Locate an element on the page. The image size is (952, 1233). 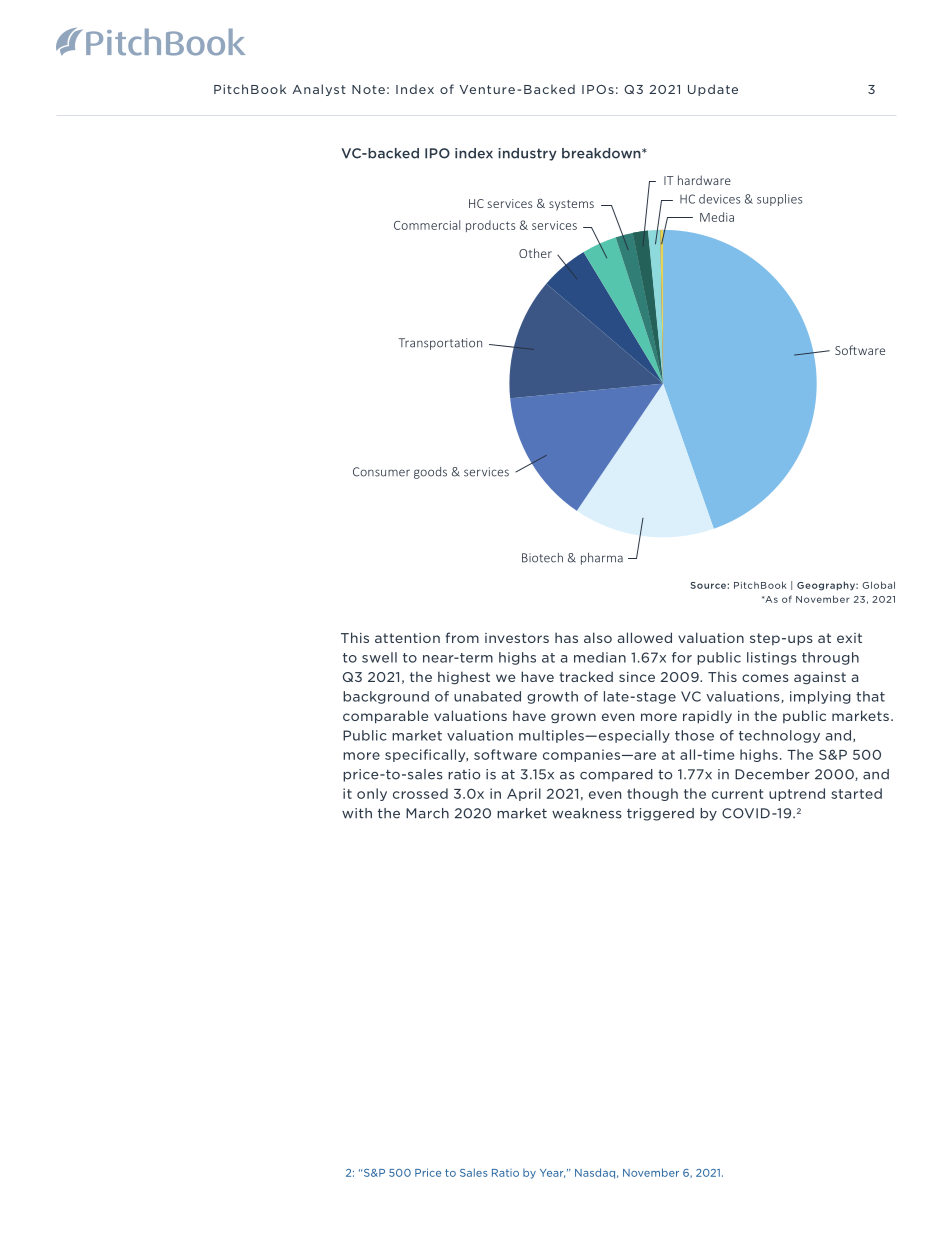
uptrend is located at coordinates (797, 794).
